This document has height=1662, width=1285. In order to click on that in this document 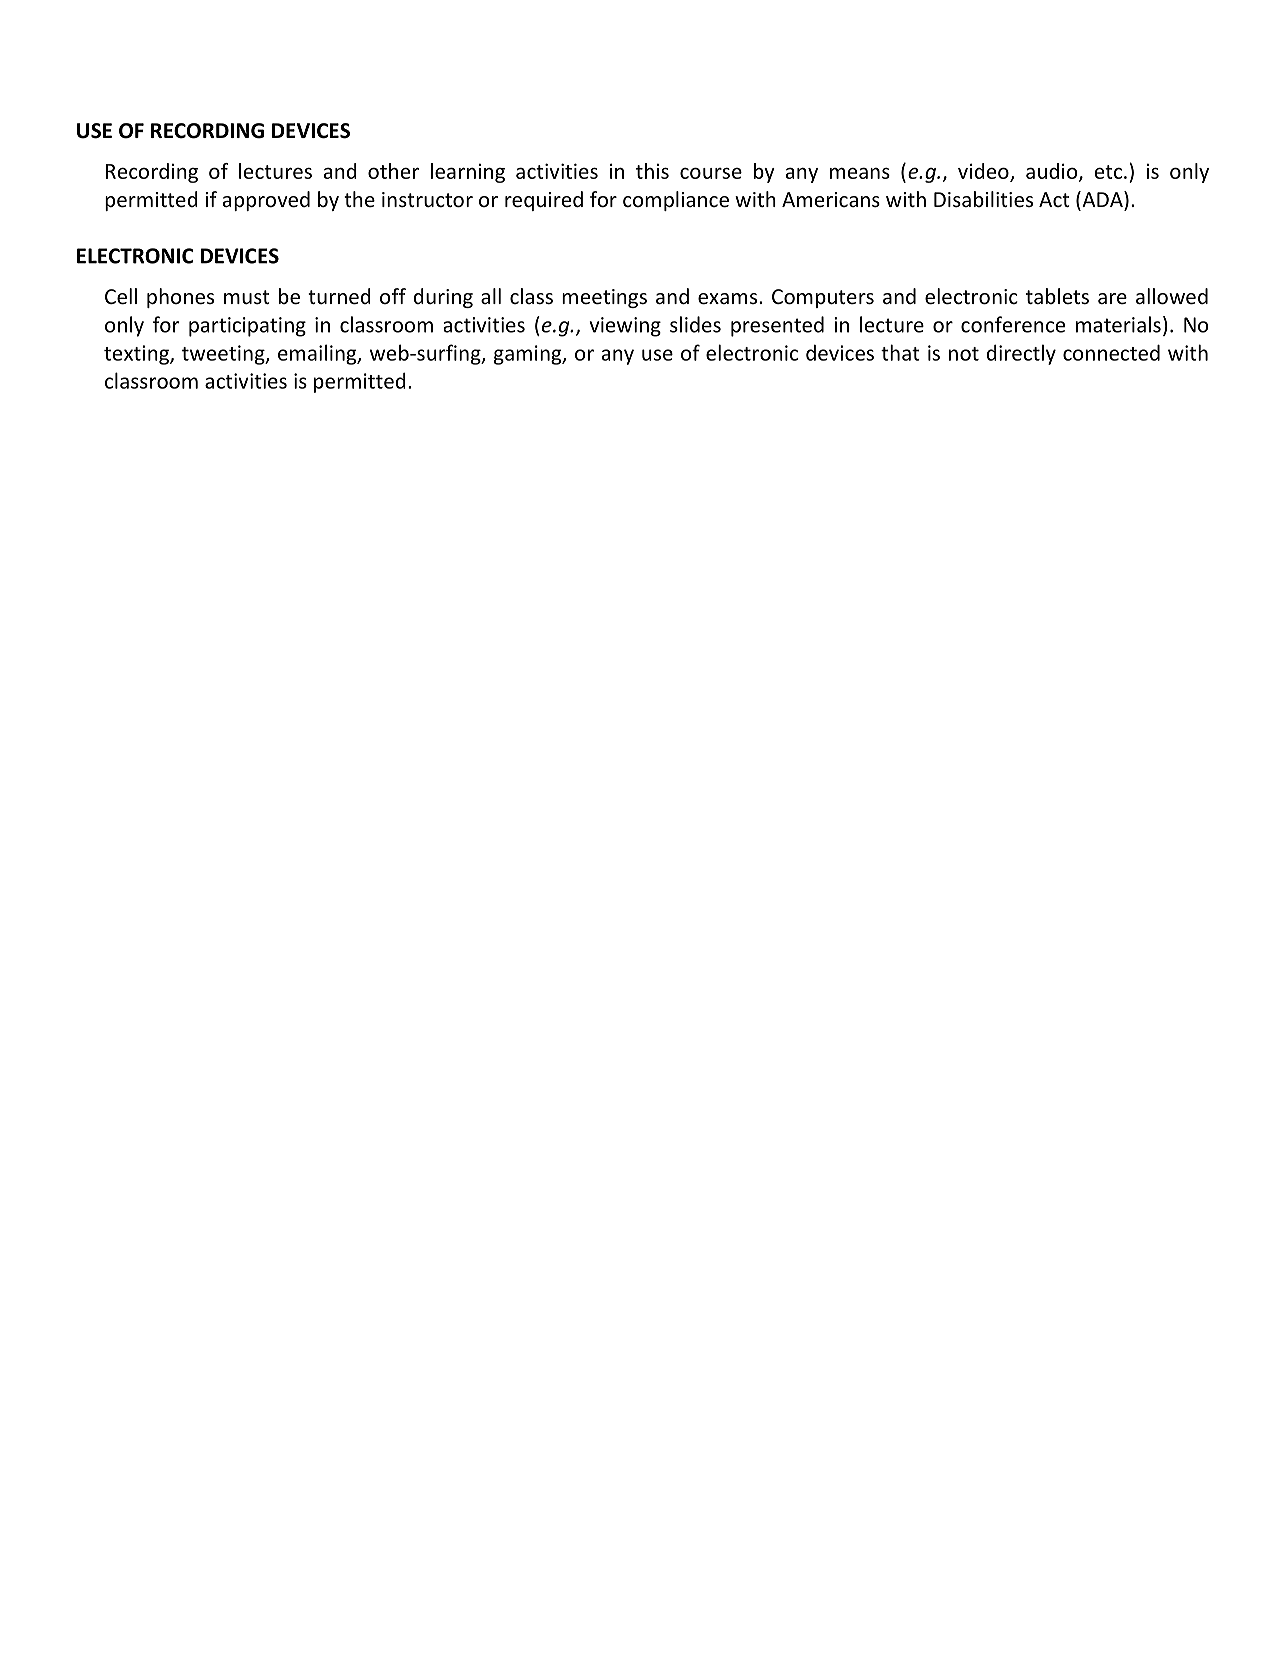, I will do `click(900, 352)`.
